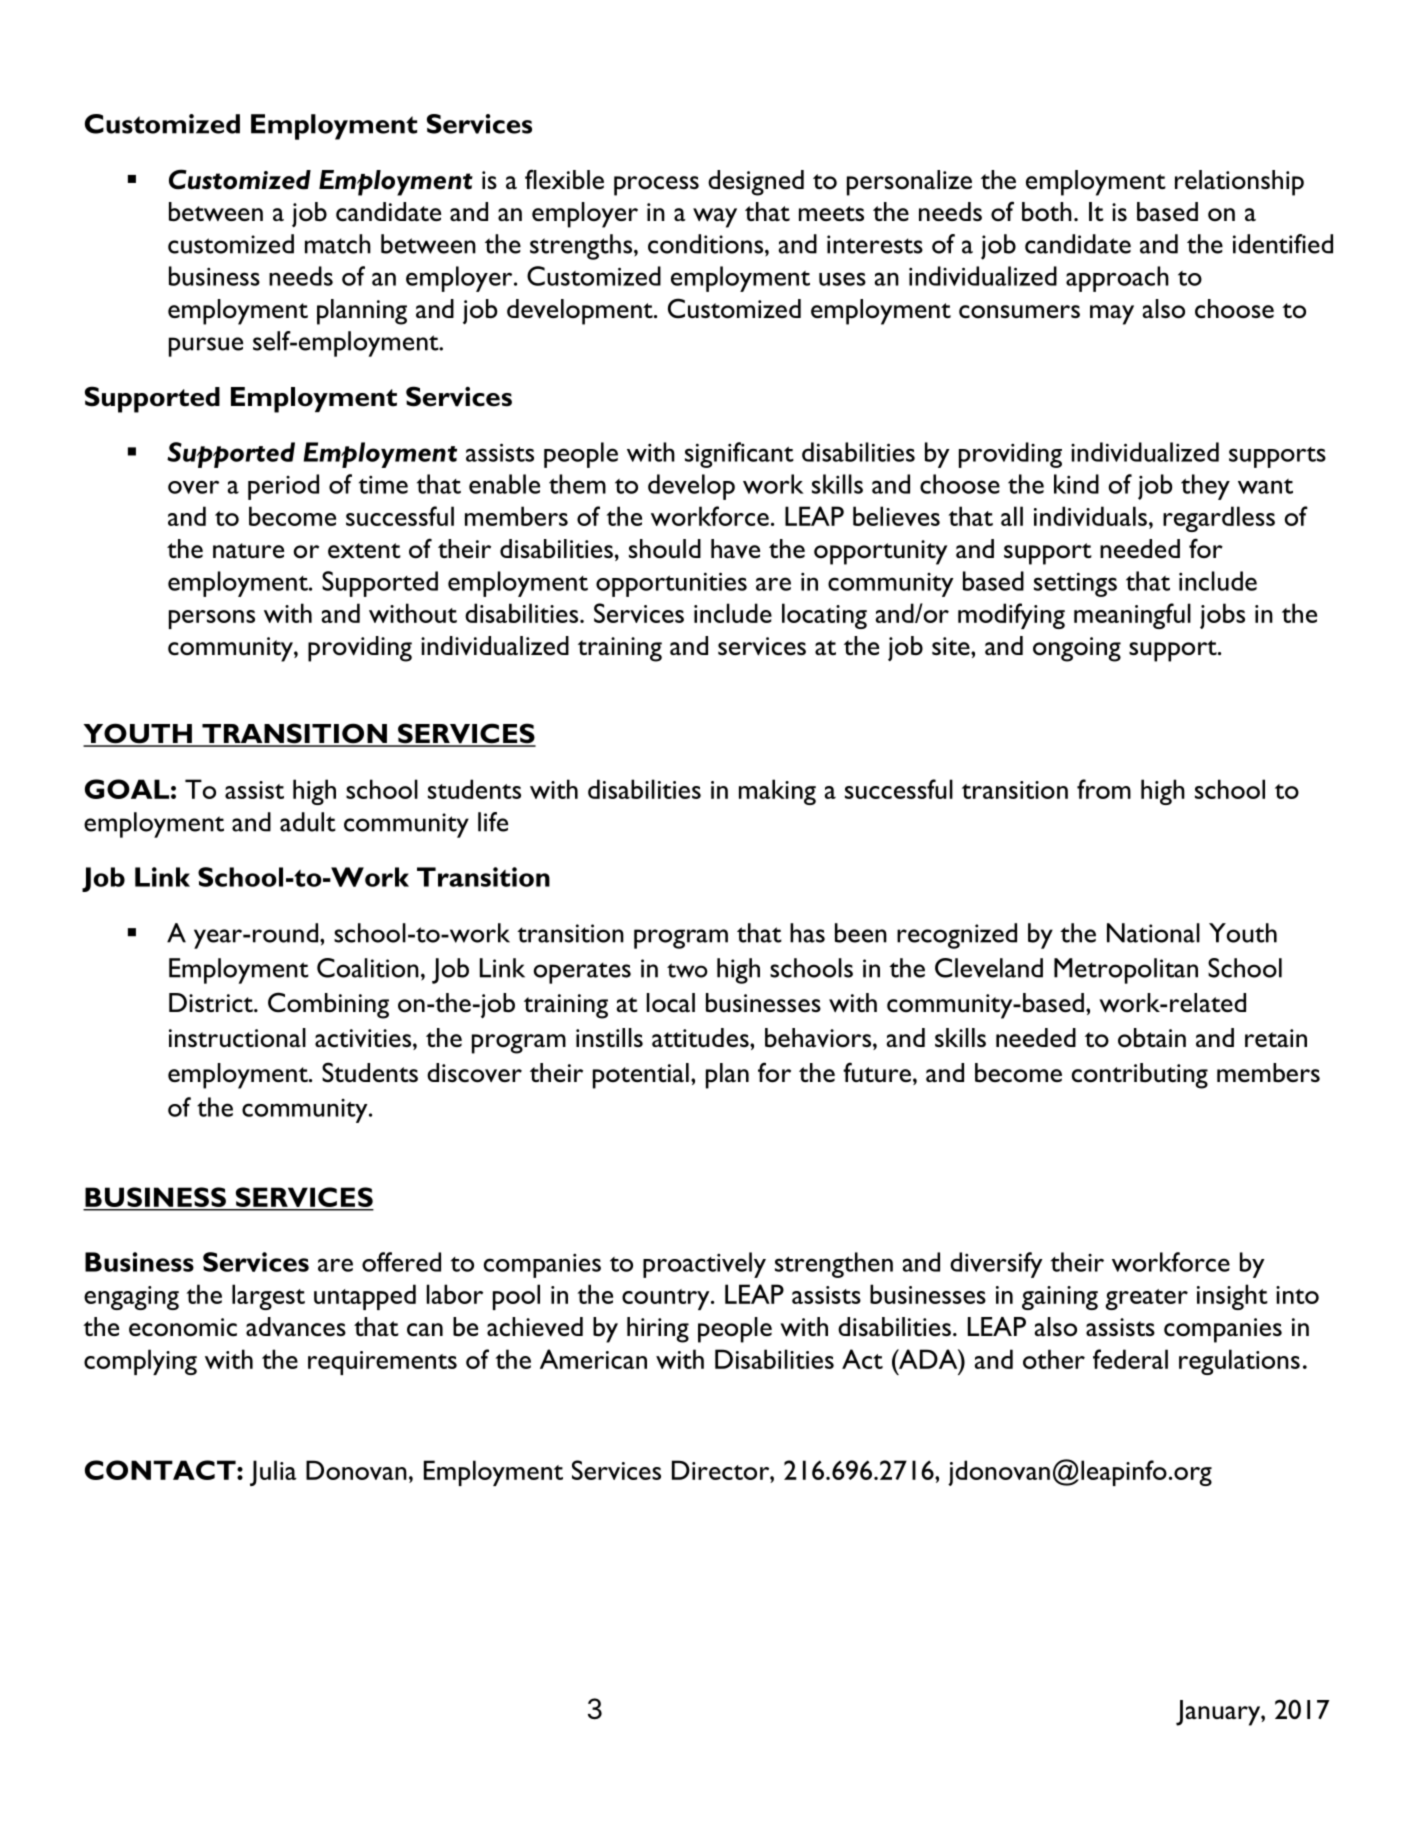 Image resolution: width=1421 pixels, height=1839 pixels. I want to click on relationship, so click(1239, 183).
